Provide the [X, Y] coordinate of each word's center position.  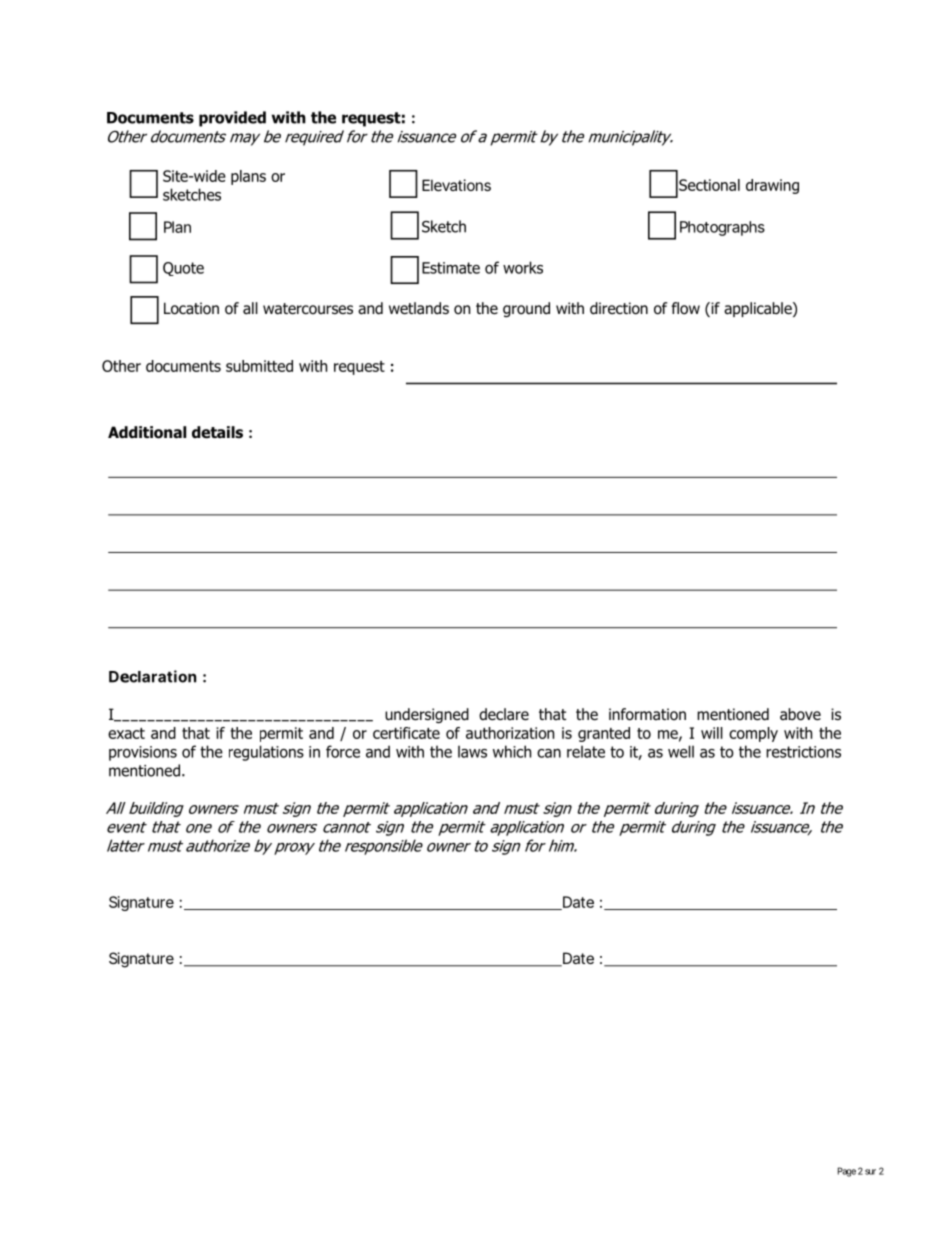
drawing [772, 186]
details [217, 432]
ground [526, 309]
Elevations [456, 185]
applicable [759, 309]
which [512, 751]
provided [232, 119]
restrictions [803, 752]
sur [870, 1172]
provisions [143, 753]
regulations [266, 753]
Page [847, 1172]
